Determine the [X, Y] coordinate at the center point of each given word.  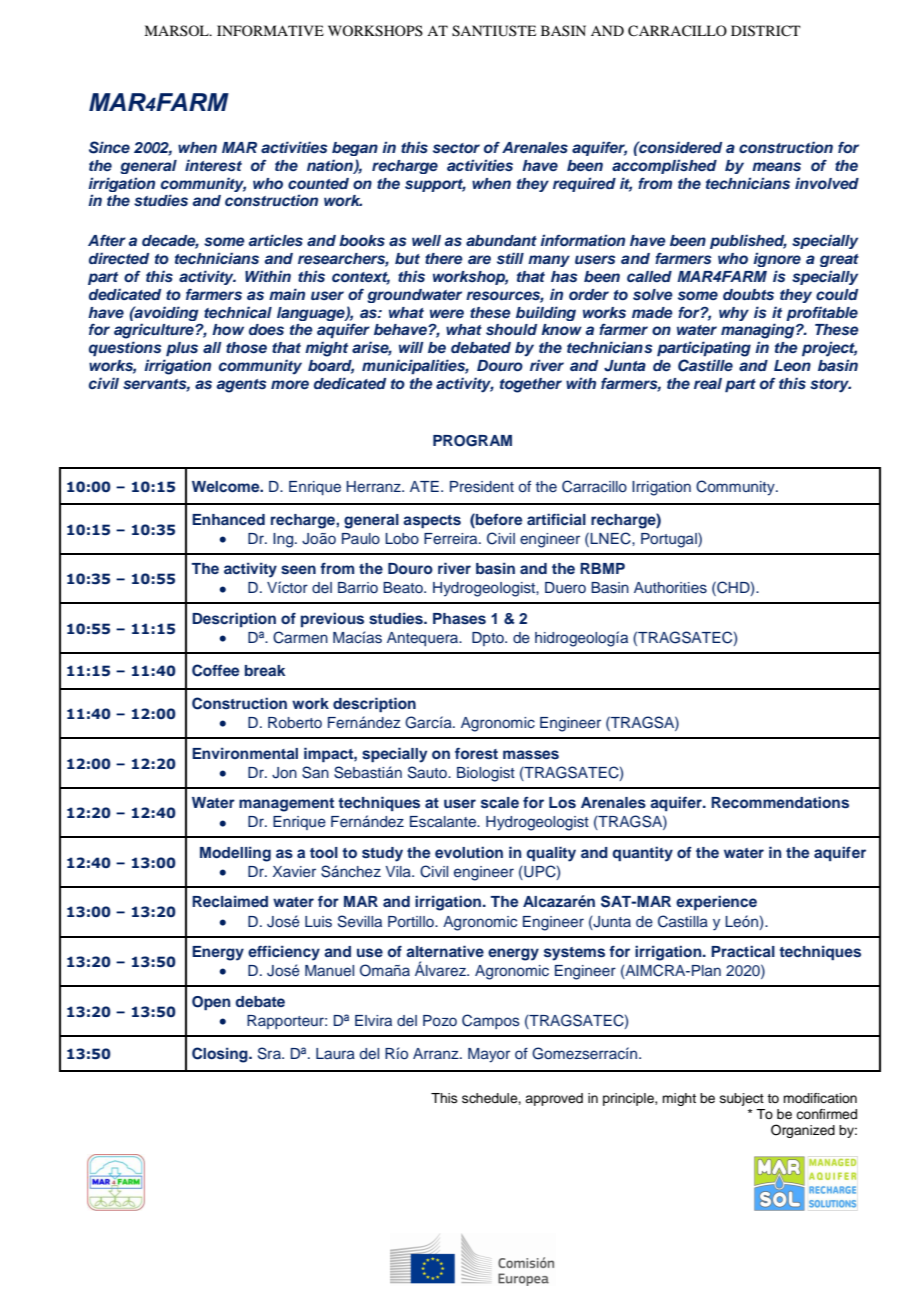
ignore [777, 259]
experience [716, 903]
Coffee [215, 670]
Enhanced [228, 519]
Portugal [670, 540]
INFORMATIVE [270, 30]
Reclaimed [230, 901]
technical [238, 312]
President [482, 487]
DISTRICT [766, 31]
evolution [469, 852]
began [355, 149]
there [444, 258]
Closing [221, 1055]
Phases [459, 618]
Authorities [670, 588]
